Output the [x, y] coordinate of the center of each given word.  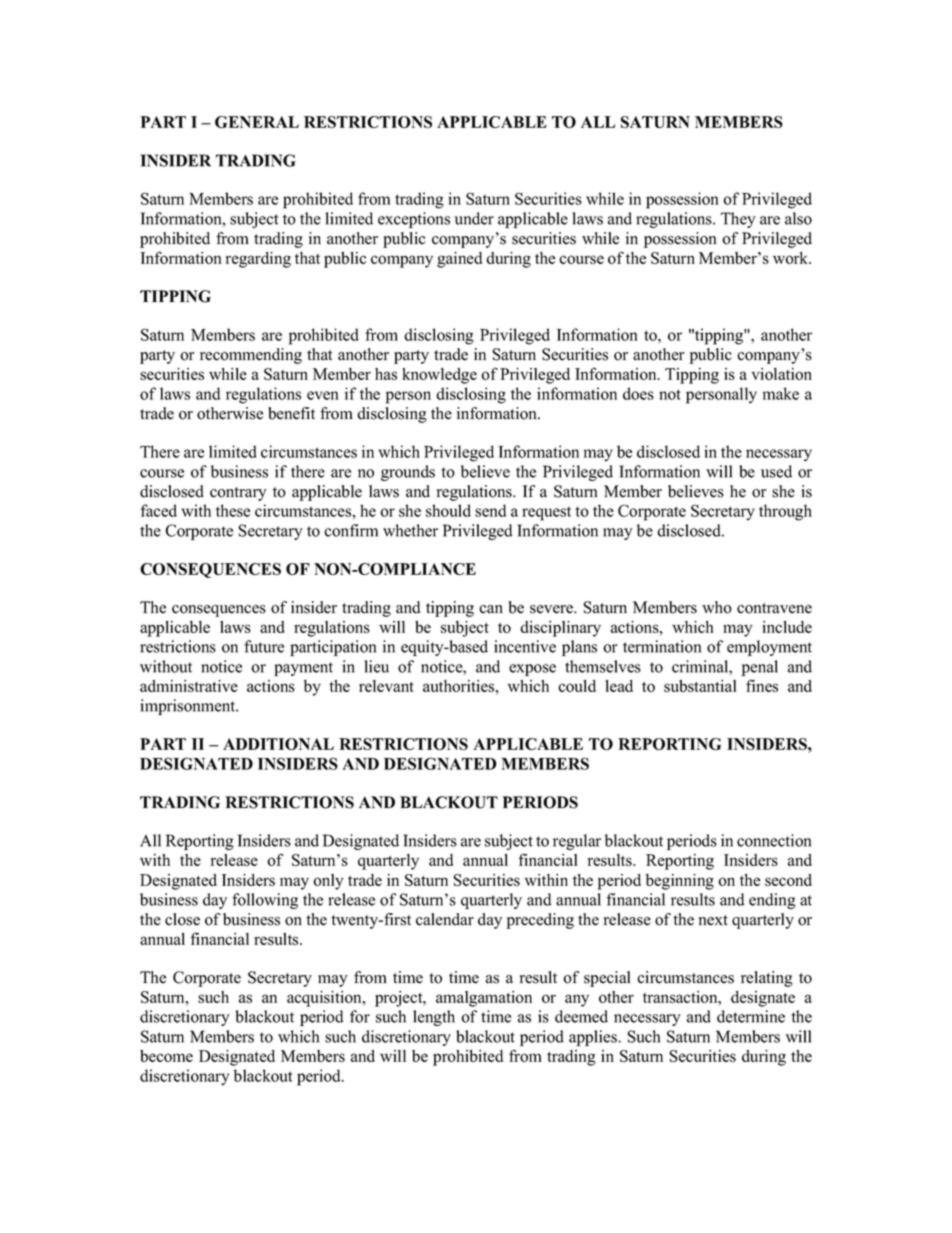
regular [577, 842]
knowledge [439, 376]
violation [781, 374]
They [738, 220]
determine [751, 1016]
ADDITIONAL [278, 744]
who [717, 607]
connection [774, 840]
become [166, 1056]
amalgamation [484, 999]
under [474, 218]
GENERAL [257, 122]
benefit [291, 413]
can [491, 609]
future [264, 646]
